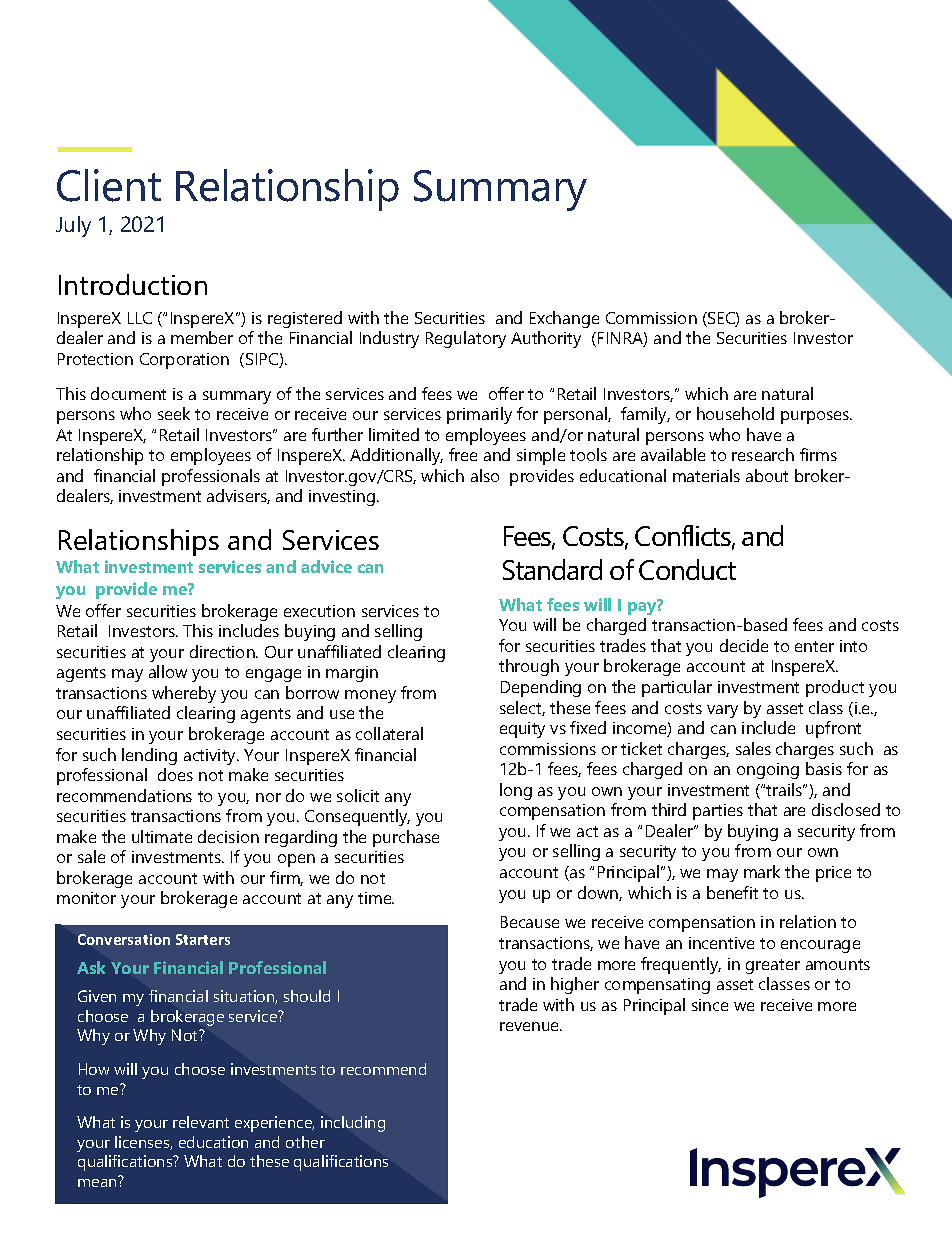 This screenshot has height=1233, width=952. What do you see at coordinates (201, 1122) in the screenshot?
I see `relevant` at bounding box center [201, 1122].
